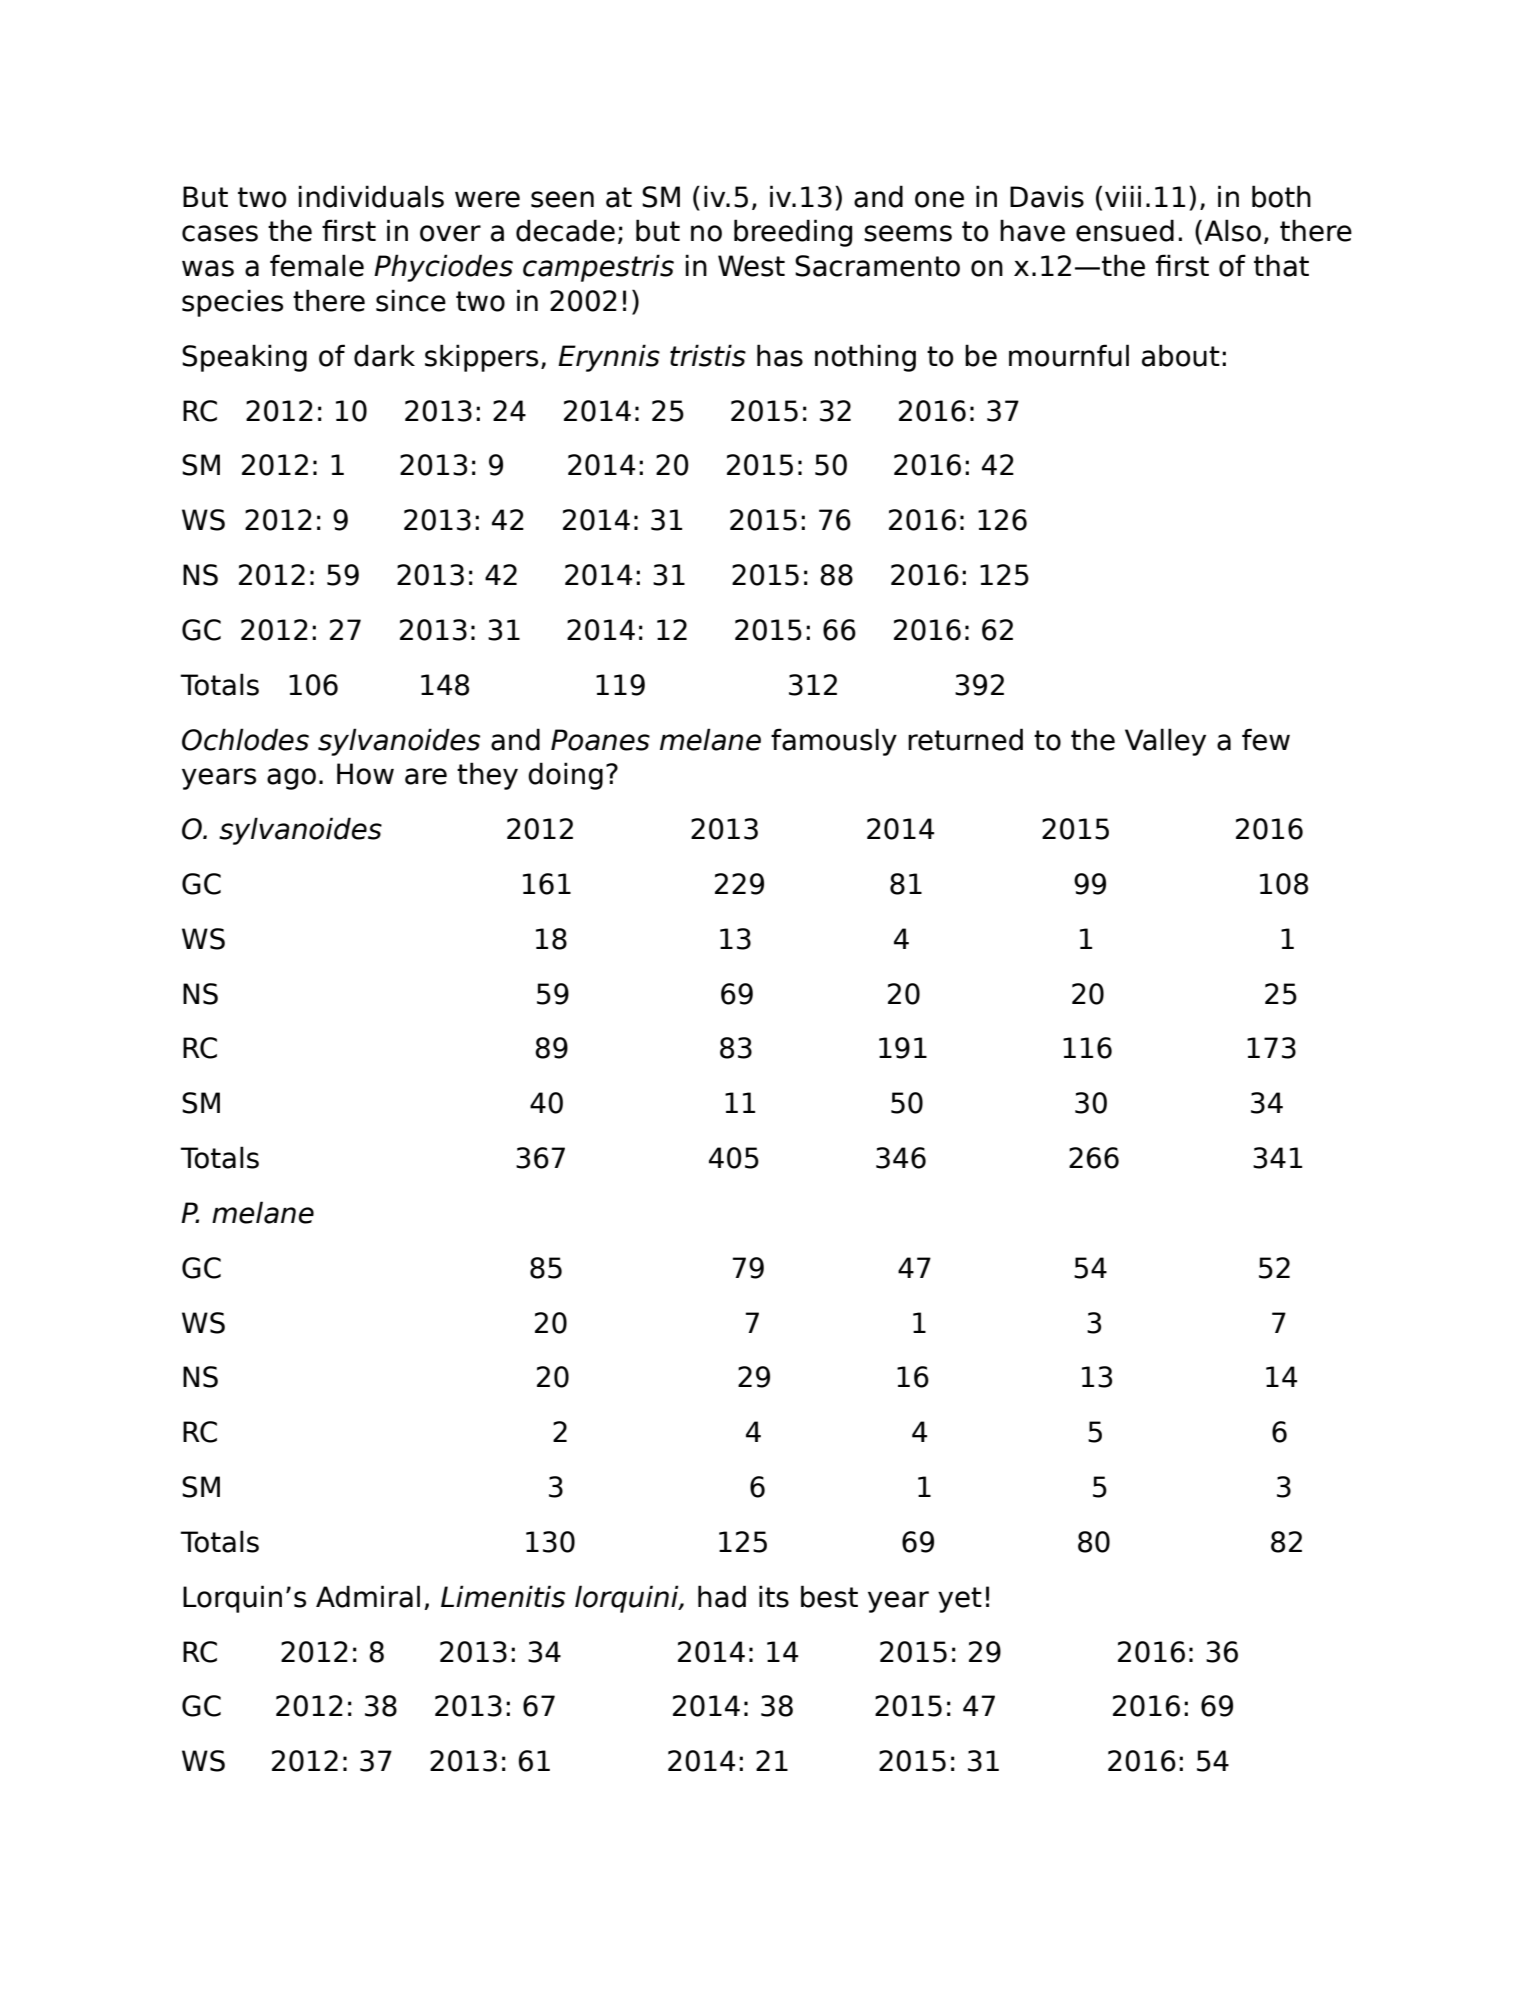 This image has width=1539, height=1992. Describe the element at coordinates (317, 265) in the image. I see `female` at that location.
